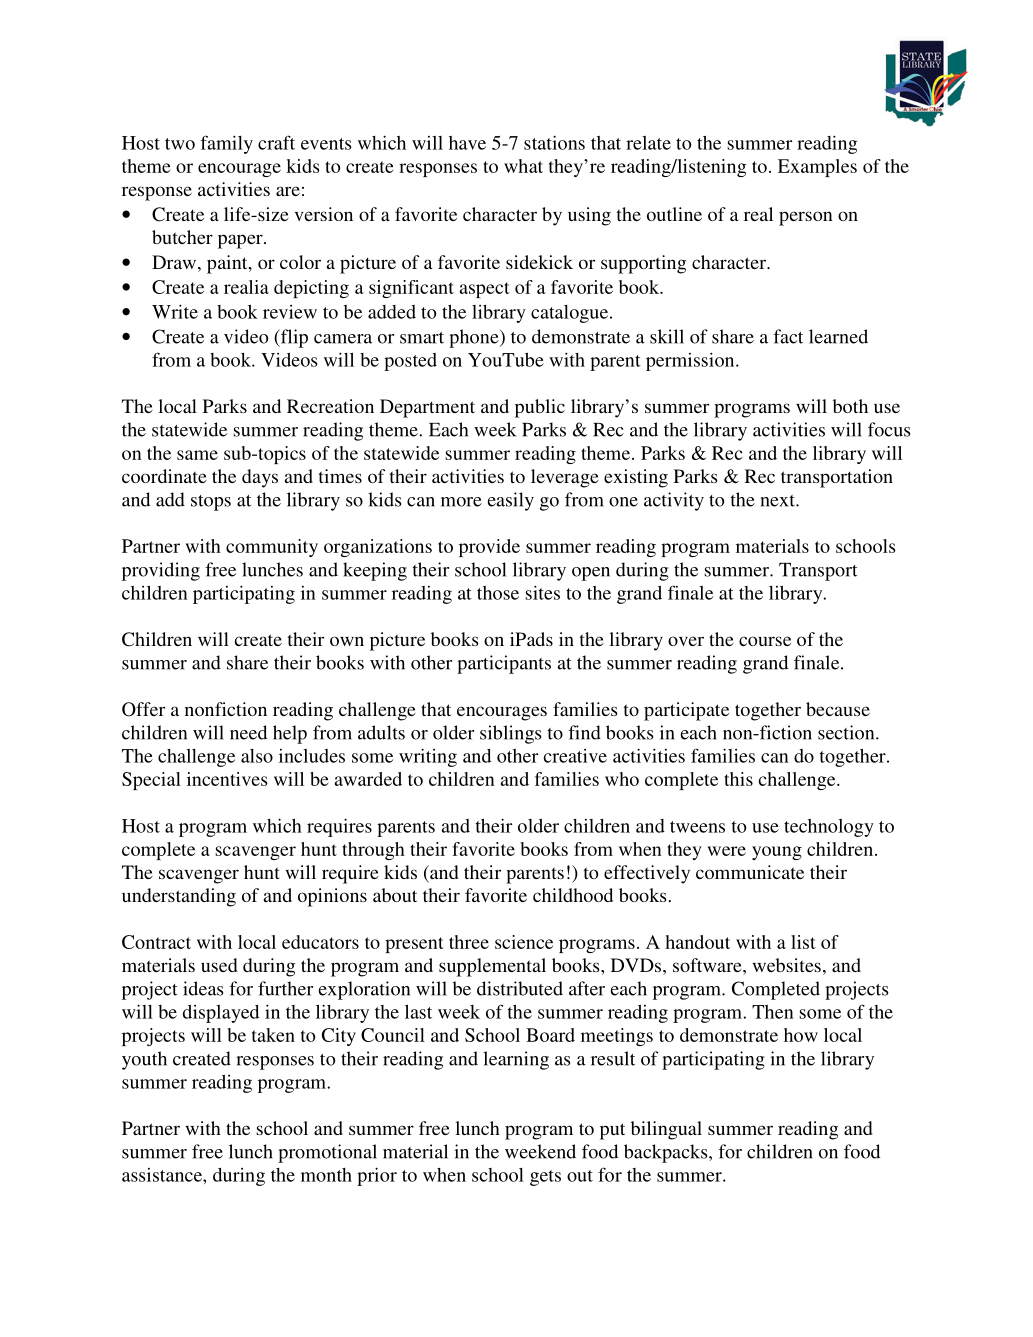 This screenshot has width=1033, height=1337. I want to click on what, so click(523, 166).
